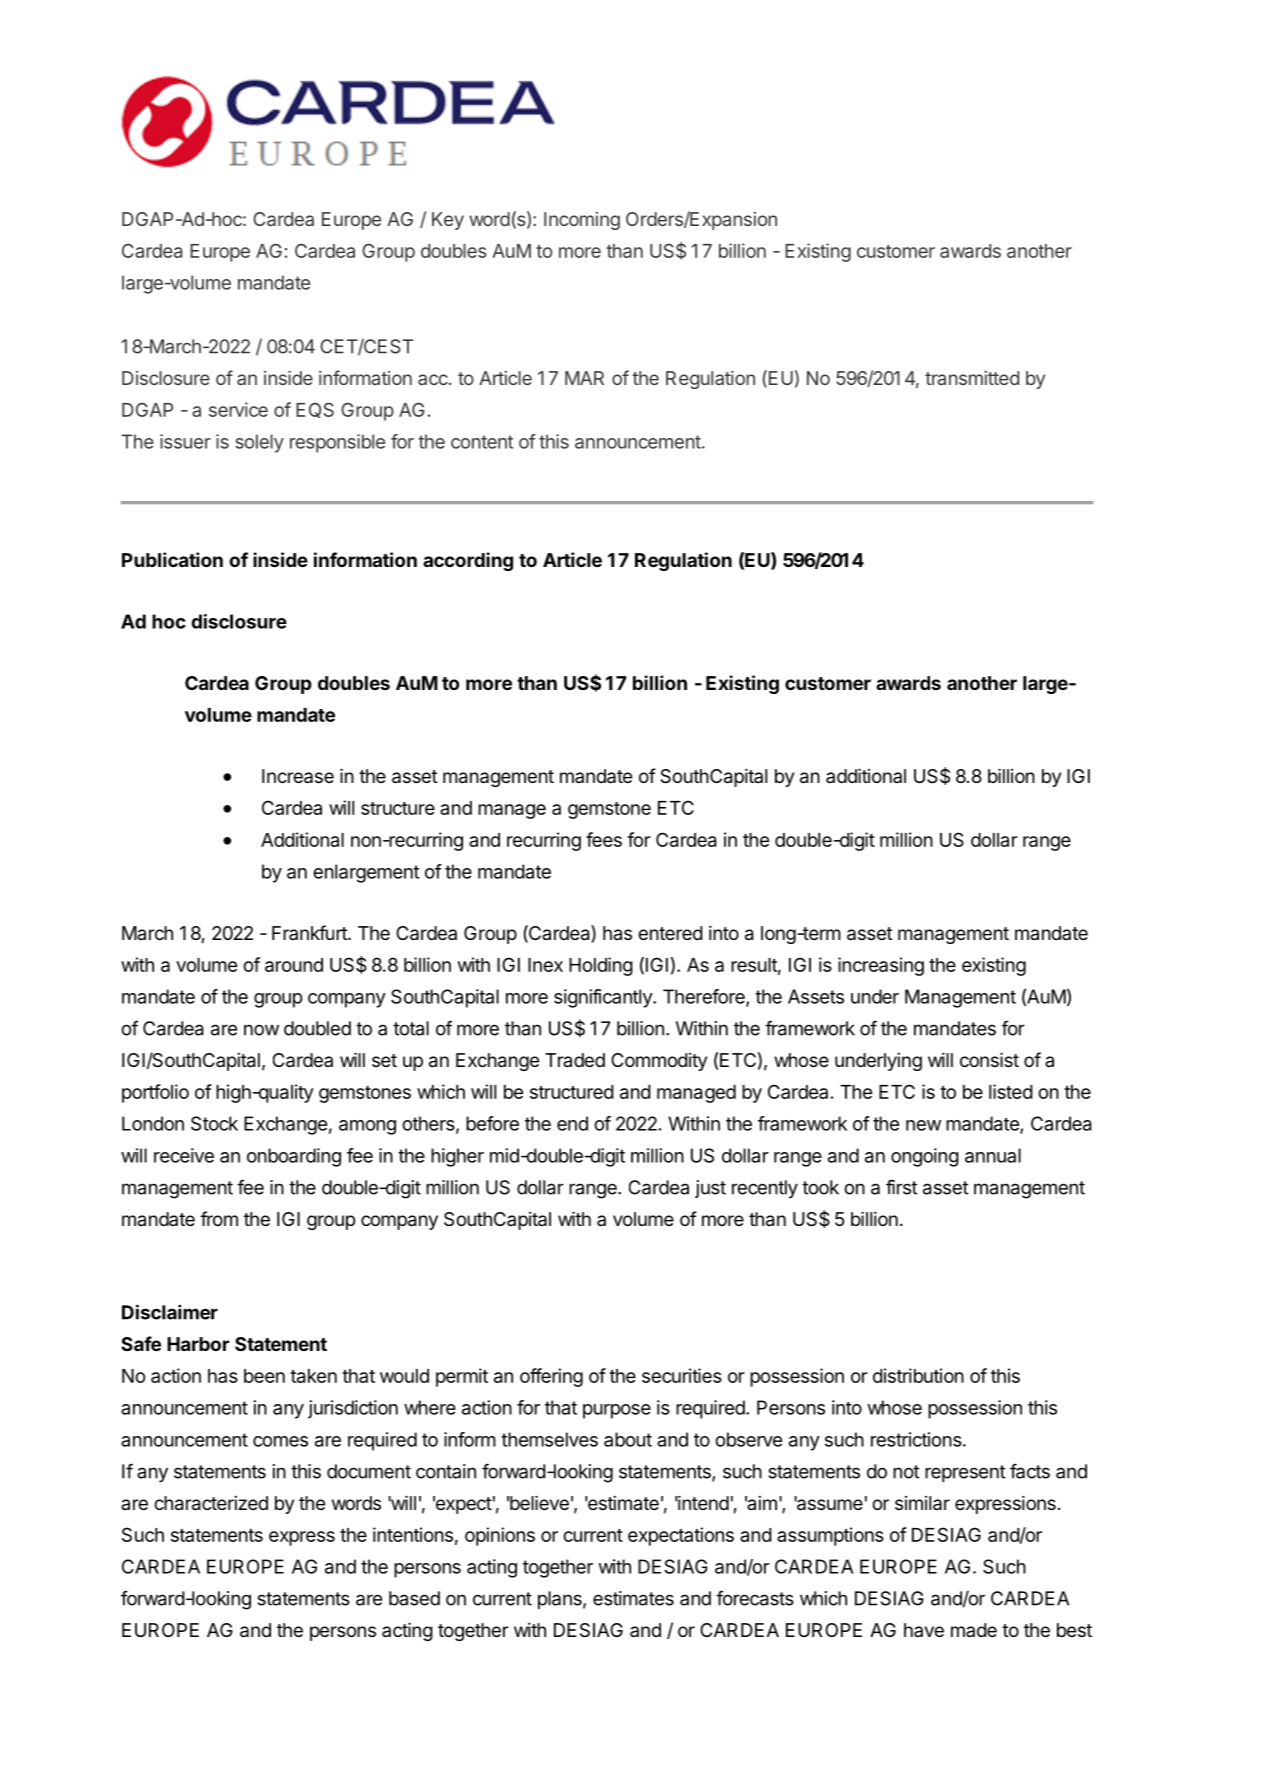  I want to click on Publication, so click(172, 559).
